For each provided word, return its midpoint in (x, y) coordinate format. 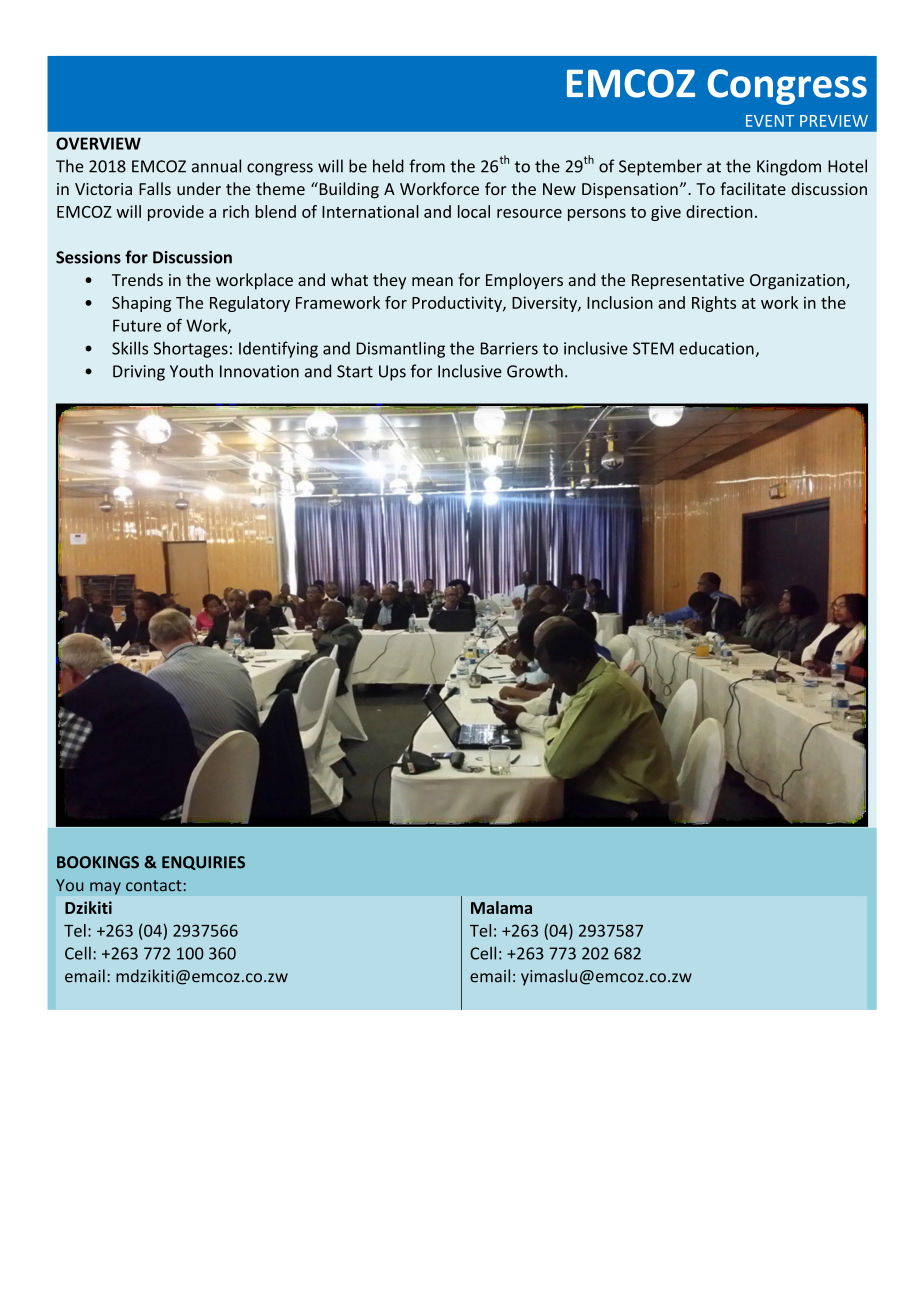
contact (154, 886)
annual (216, 166)
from (427, 166)
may (105, 888)
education (716, 348)
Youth (191, 371)
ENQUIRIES (203, 863)
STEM (653, 348)
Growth (535, 371)
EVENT (770, 121)
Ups (392, 373)
